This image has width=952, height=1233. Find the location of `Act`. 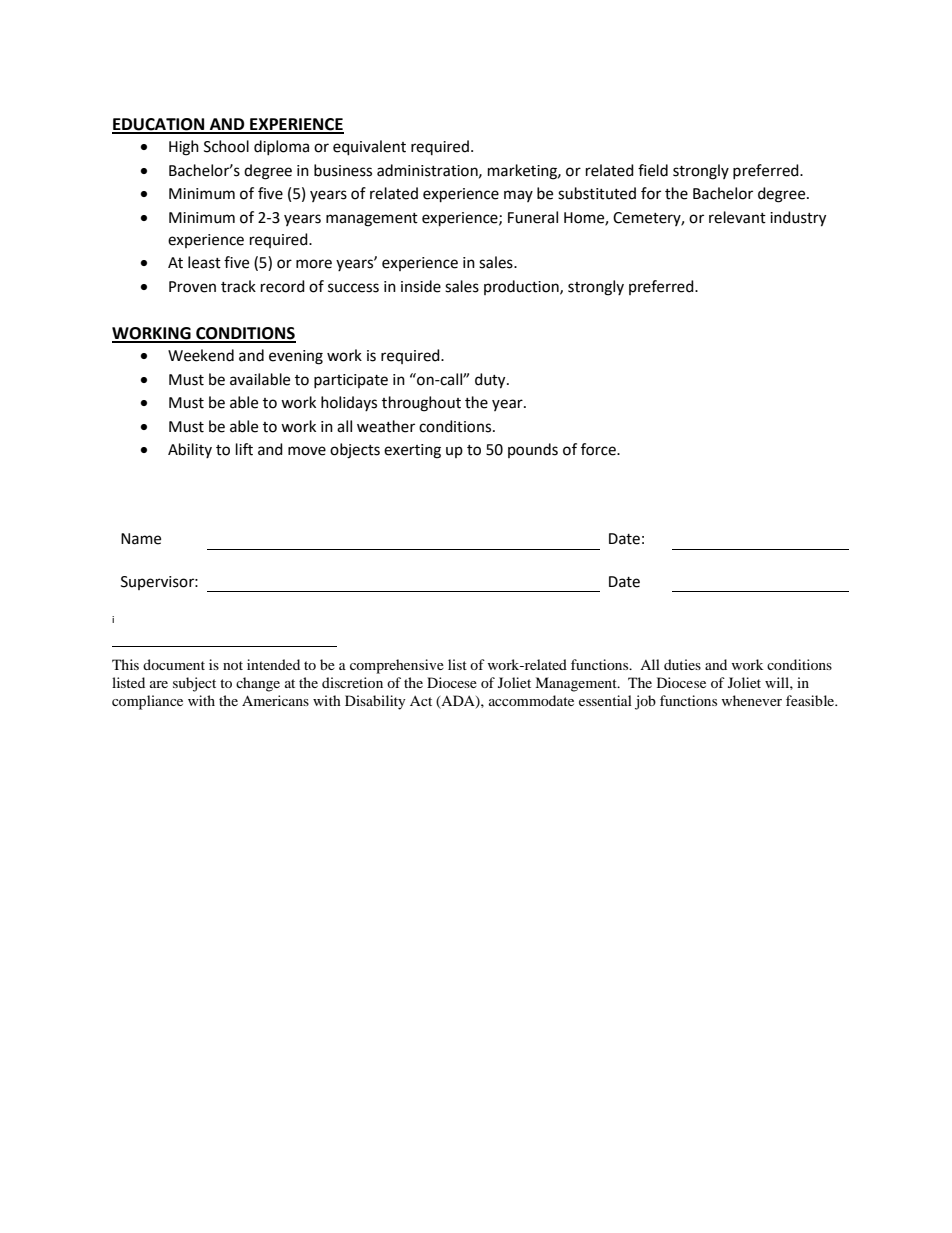

Act is located at coordinates (421, 701).
